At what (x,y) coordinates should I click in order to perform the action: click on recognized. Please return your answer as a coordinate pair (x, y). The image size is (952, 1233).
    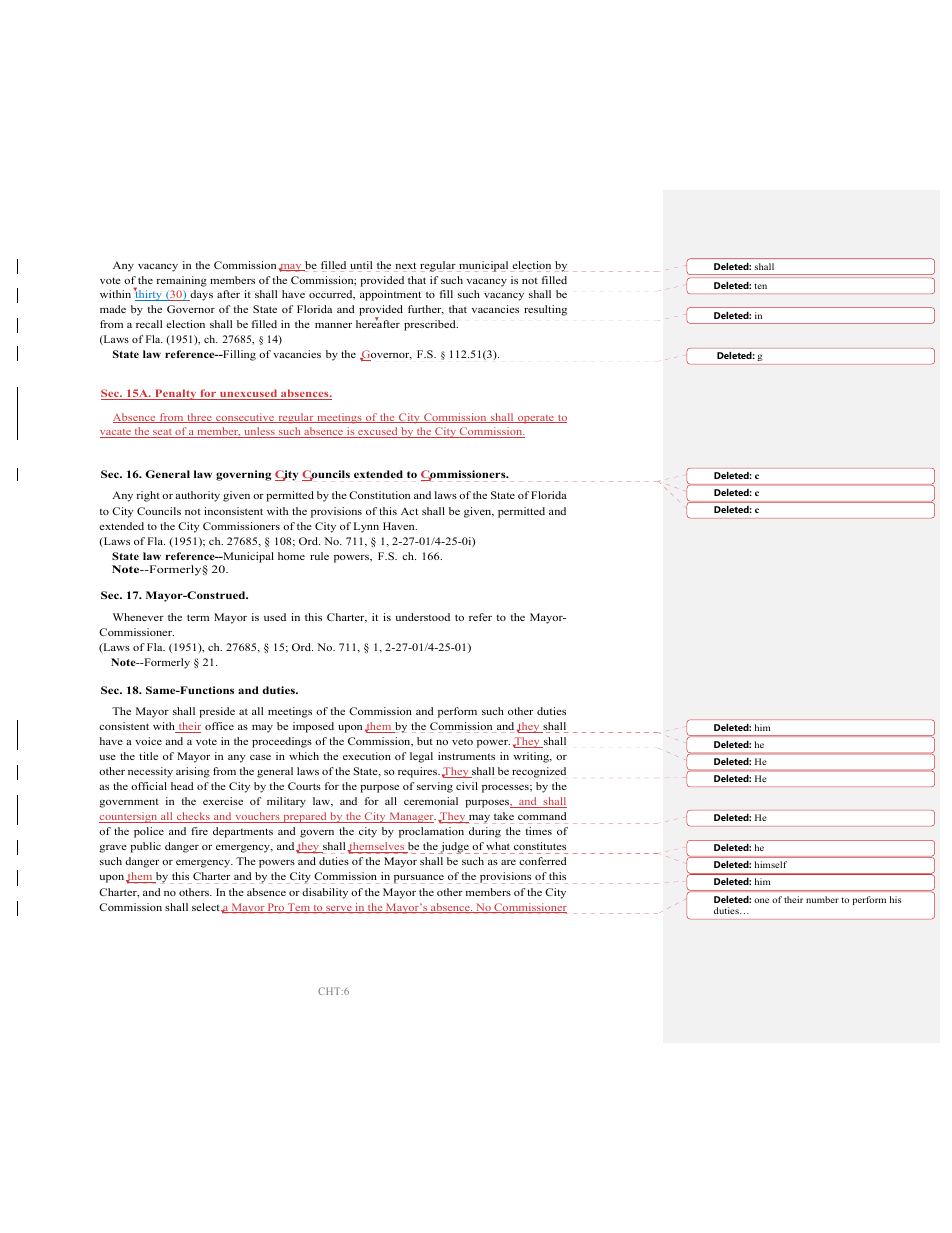
    Looking at the image, I should click on (539, 772).
